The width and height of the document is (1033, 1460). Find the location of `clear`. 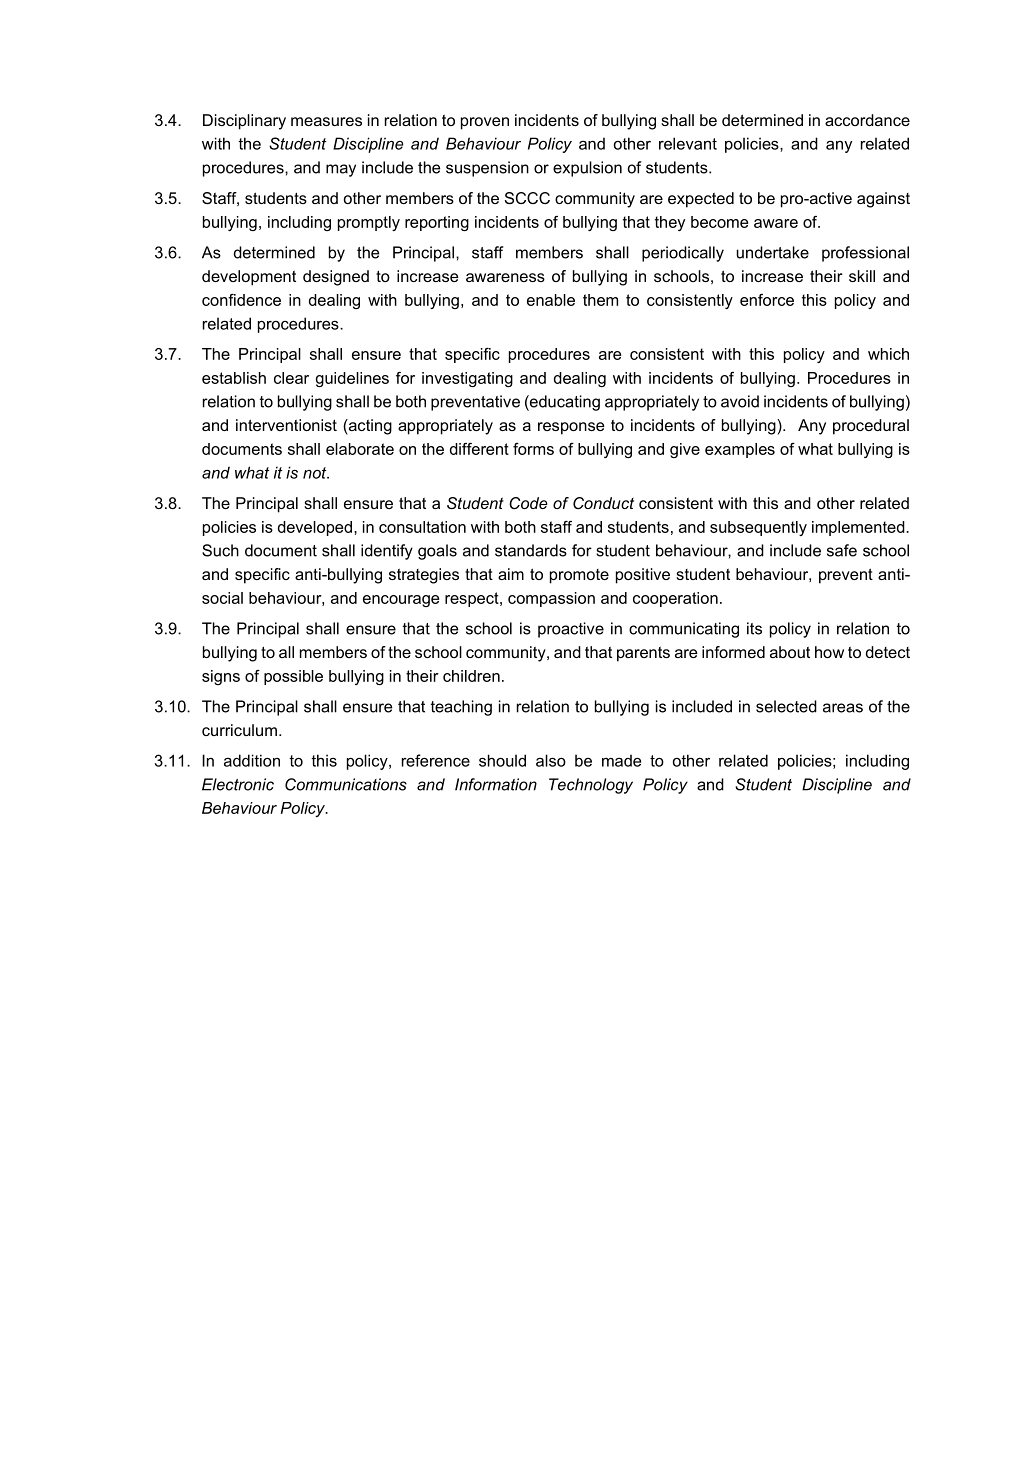

clear is located at coordinates (291, 378).
